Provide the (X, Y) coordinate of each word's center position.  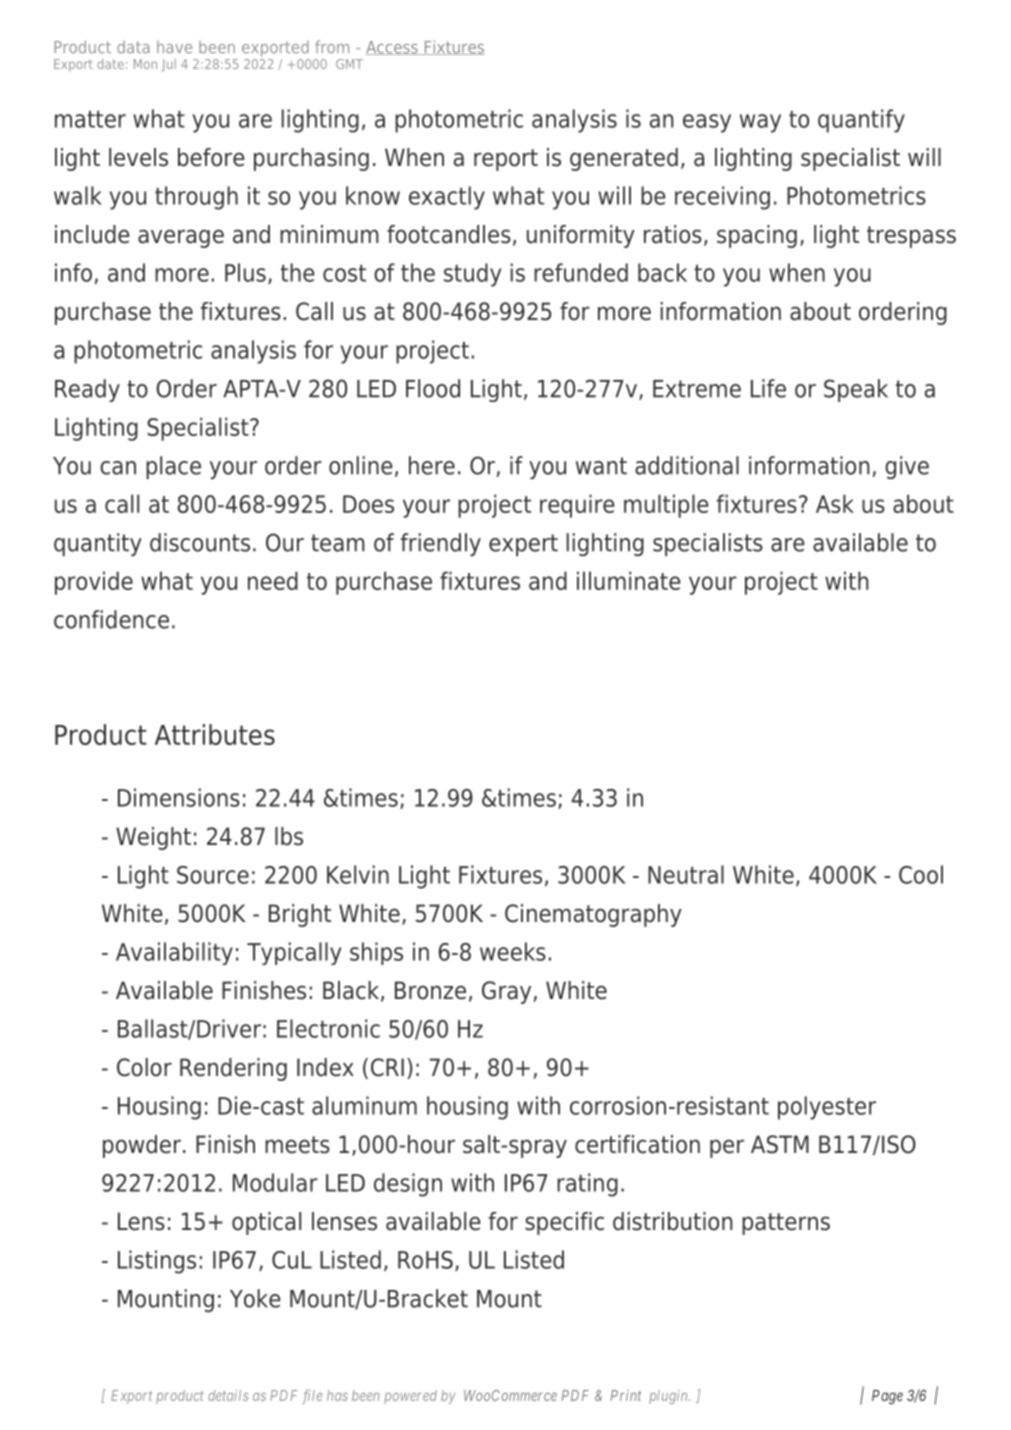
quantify (861, 121)
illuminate (629, 580)
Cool (921, 874)
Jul (169, 65)
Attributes (215, 734)
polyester (827, 1108)
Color (144, 1067)
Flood (433, 388)
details (228, 1395)
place (173, 467)
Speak (856, 390)
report (506, 160)
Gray (506, 992)
